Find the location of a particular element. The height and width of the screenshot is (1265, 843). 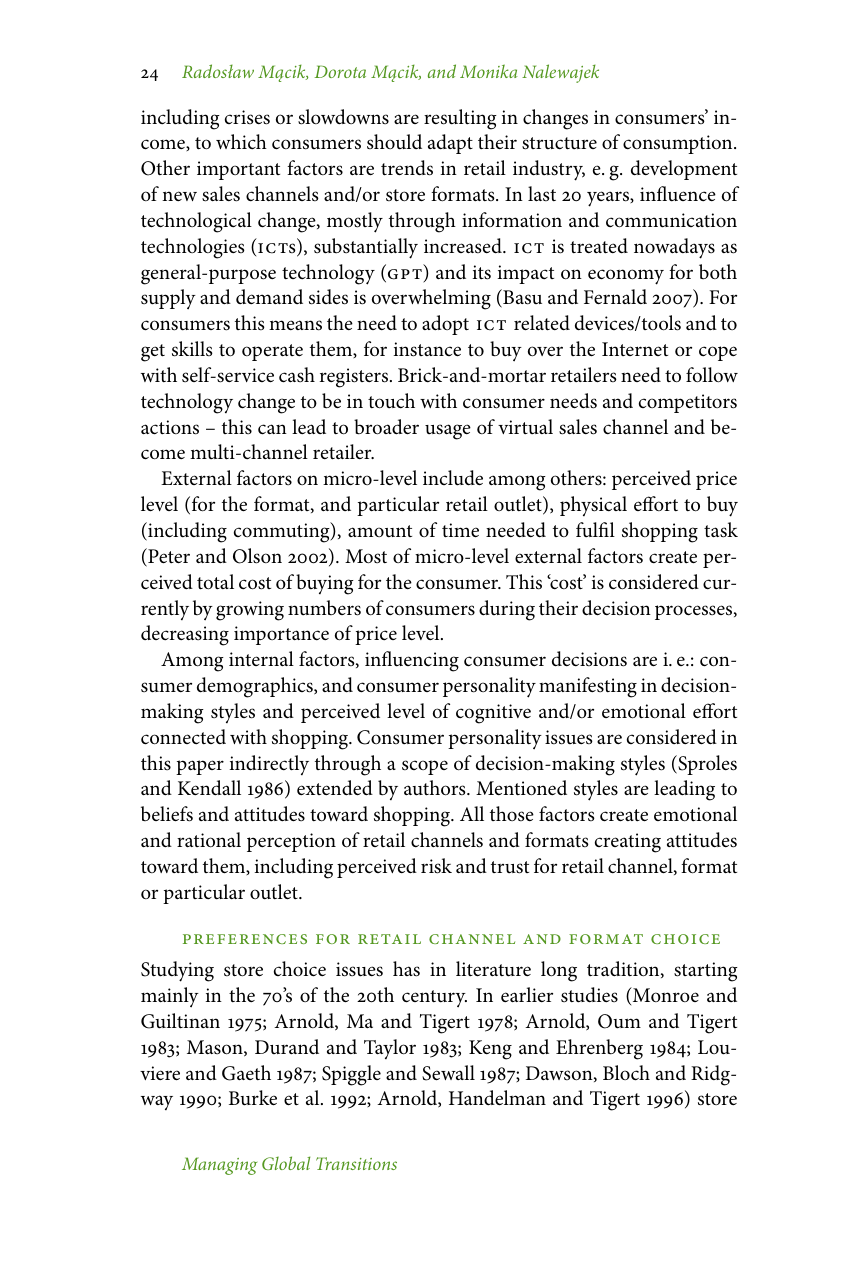

consumption is located at coordinates (679, 144).
